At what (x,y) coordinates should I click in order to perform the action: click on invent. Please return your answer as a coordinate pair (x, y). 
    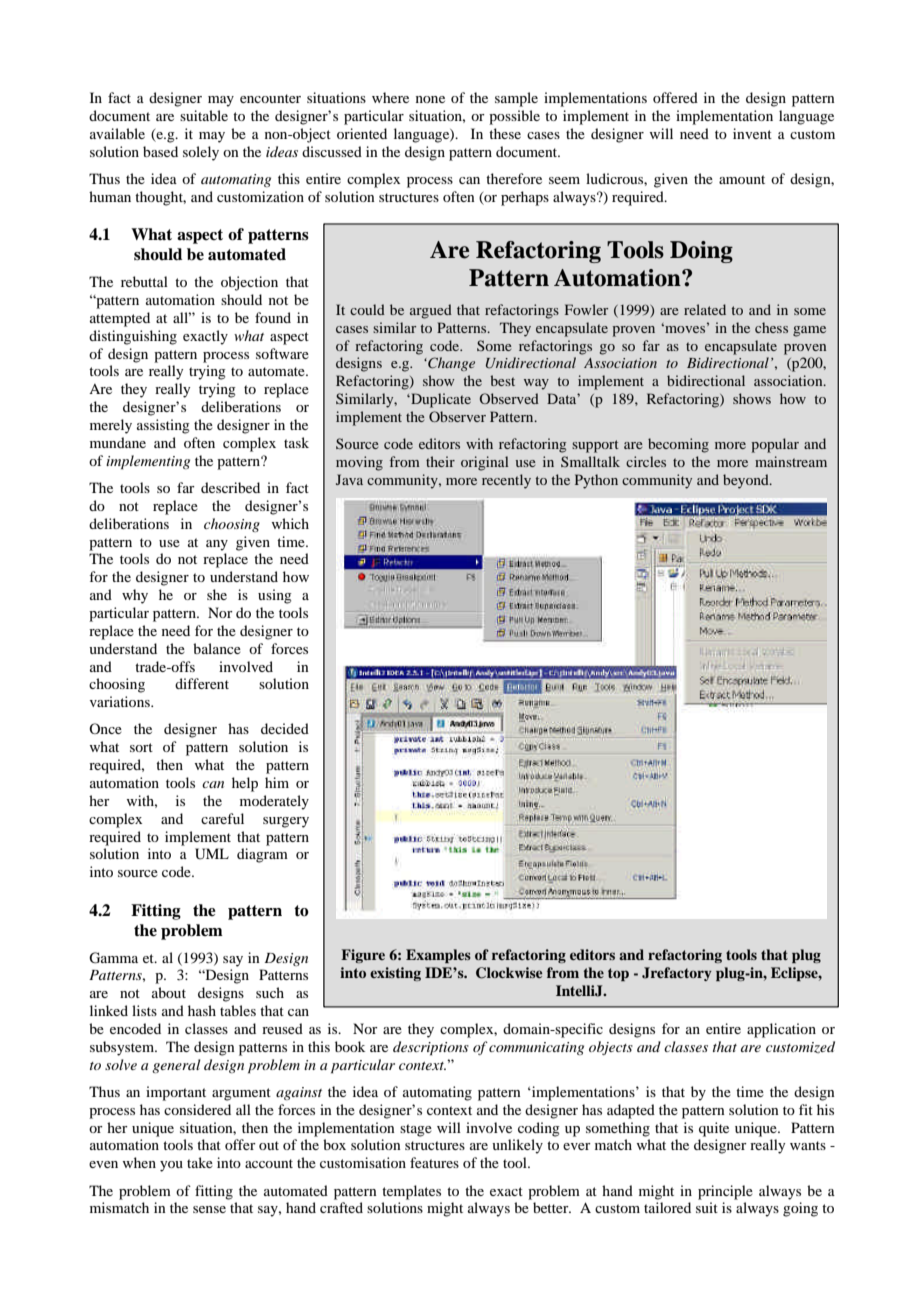
    Looking at the image, I should click on (752, 133).
